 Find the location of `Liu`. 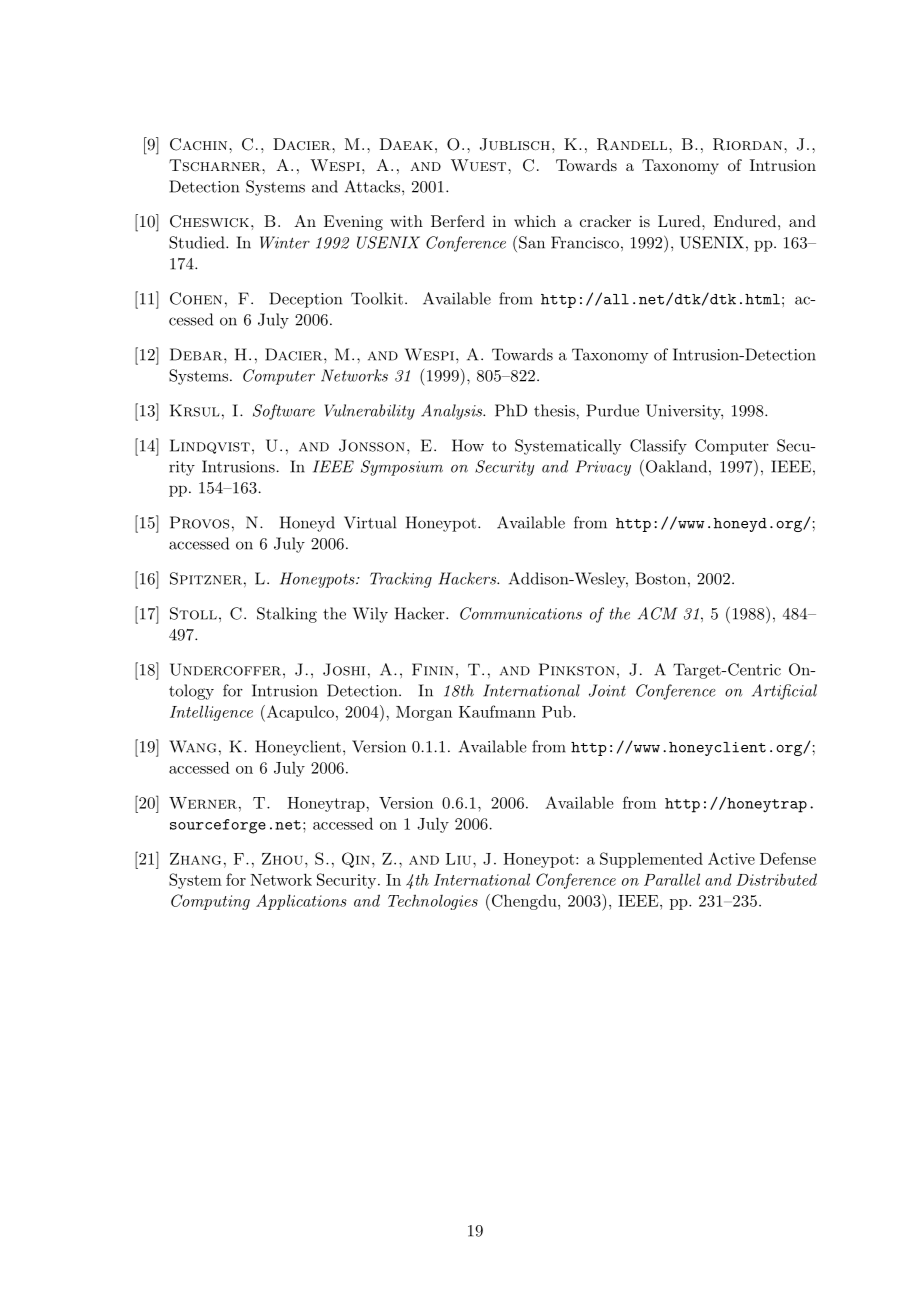

Liu is located at coordinates (460, 859).
